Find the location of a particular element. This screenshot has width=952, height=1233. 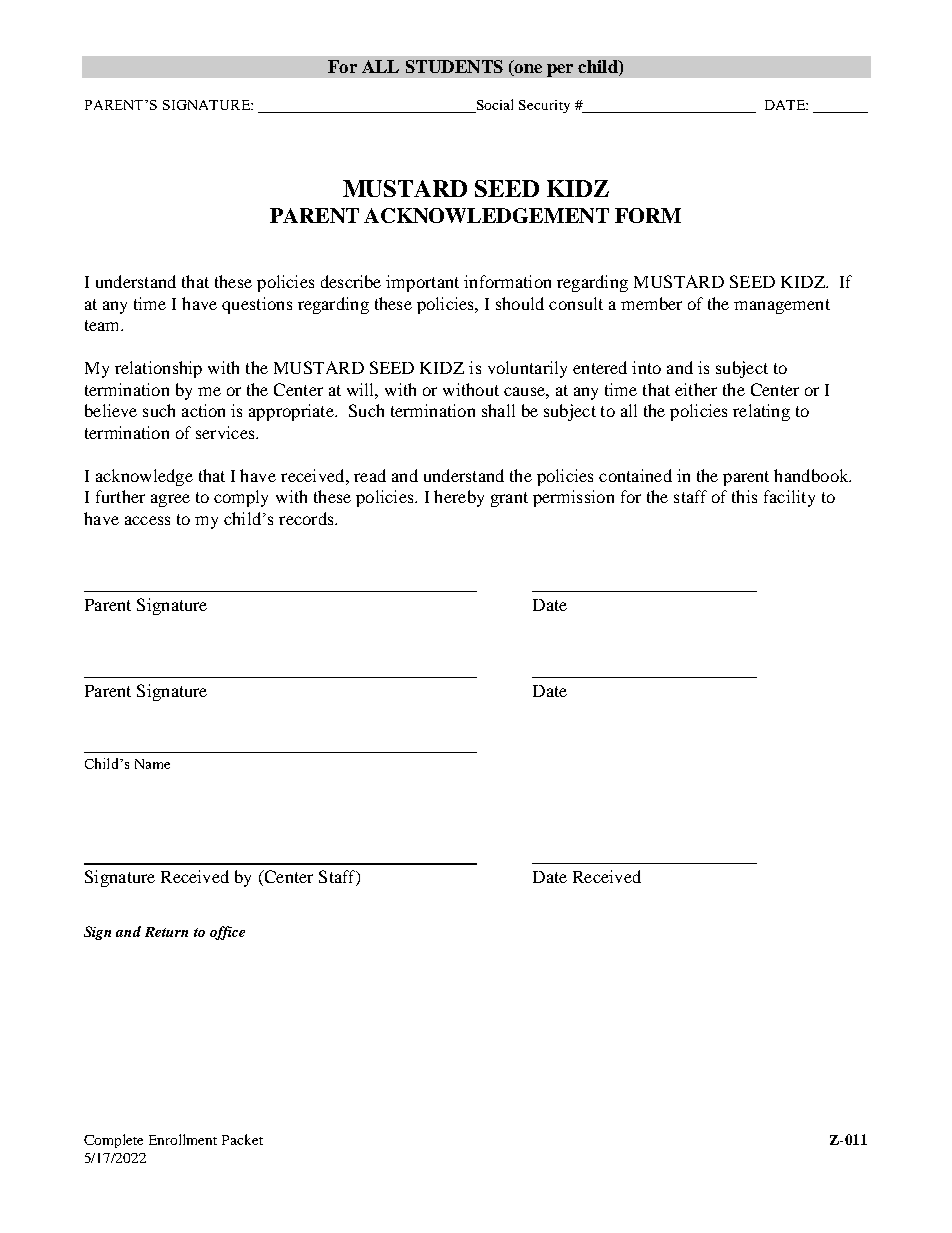

STUDENTS is located at coordinates (454, 66).
